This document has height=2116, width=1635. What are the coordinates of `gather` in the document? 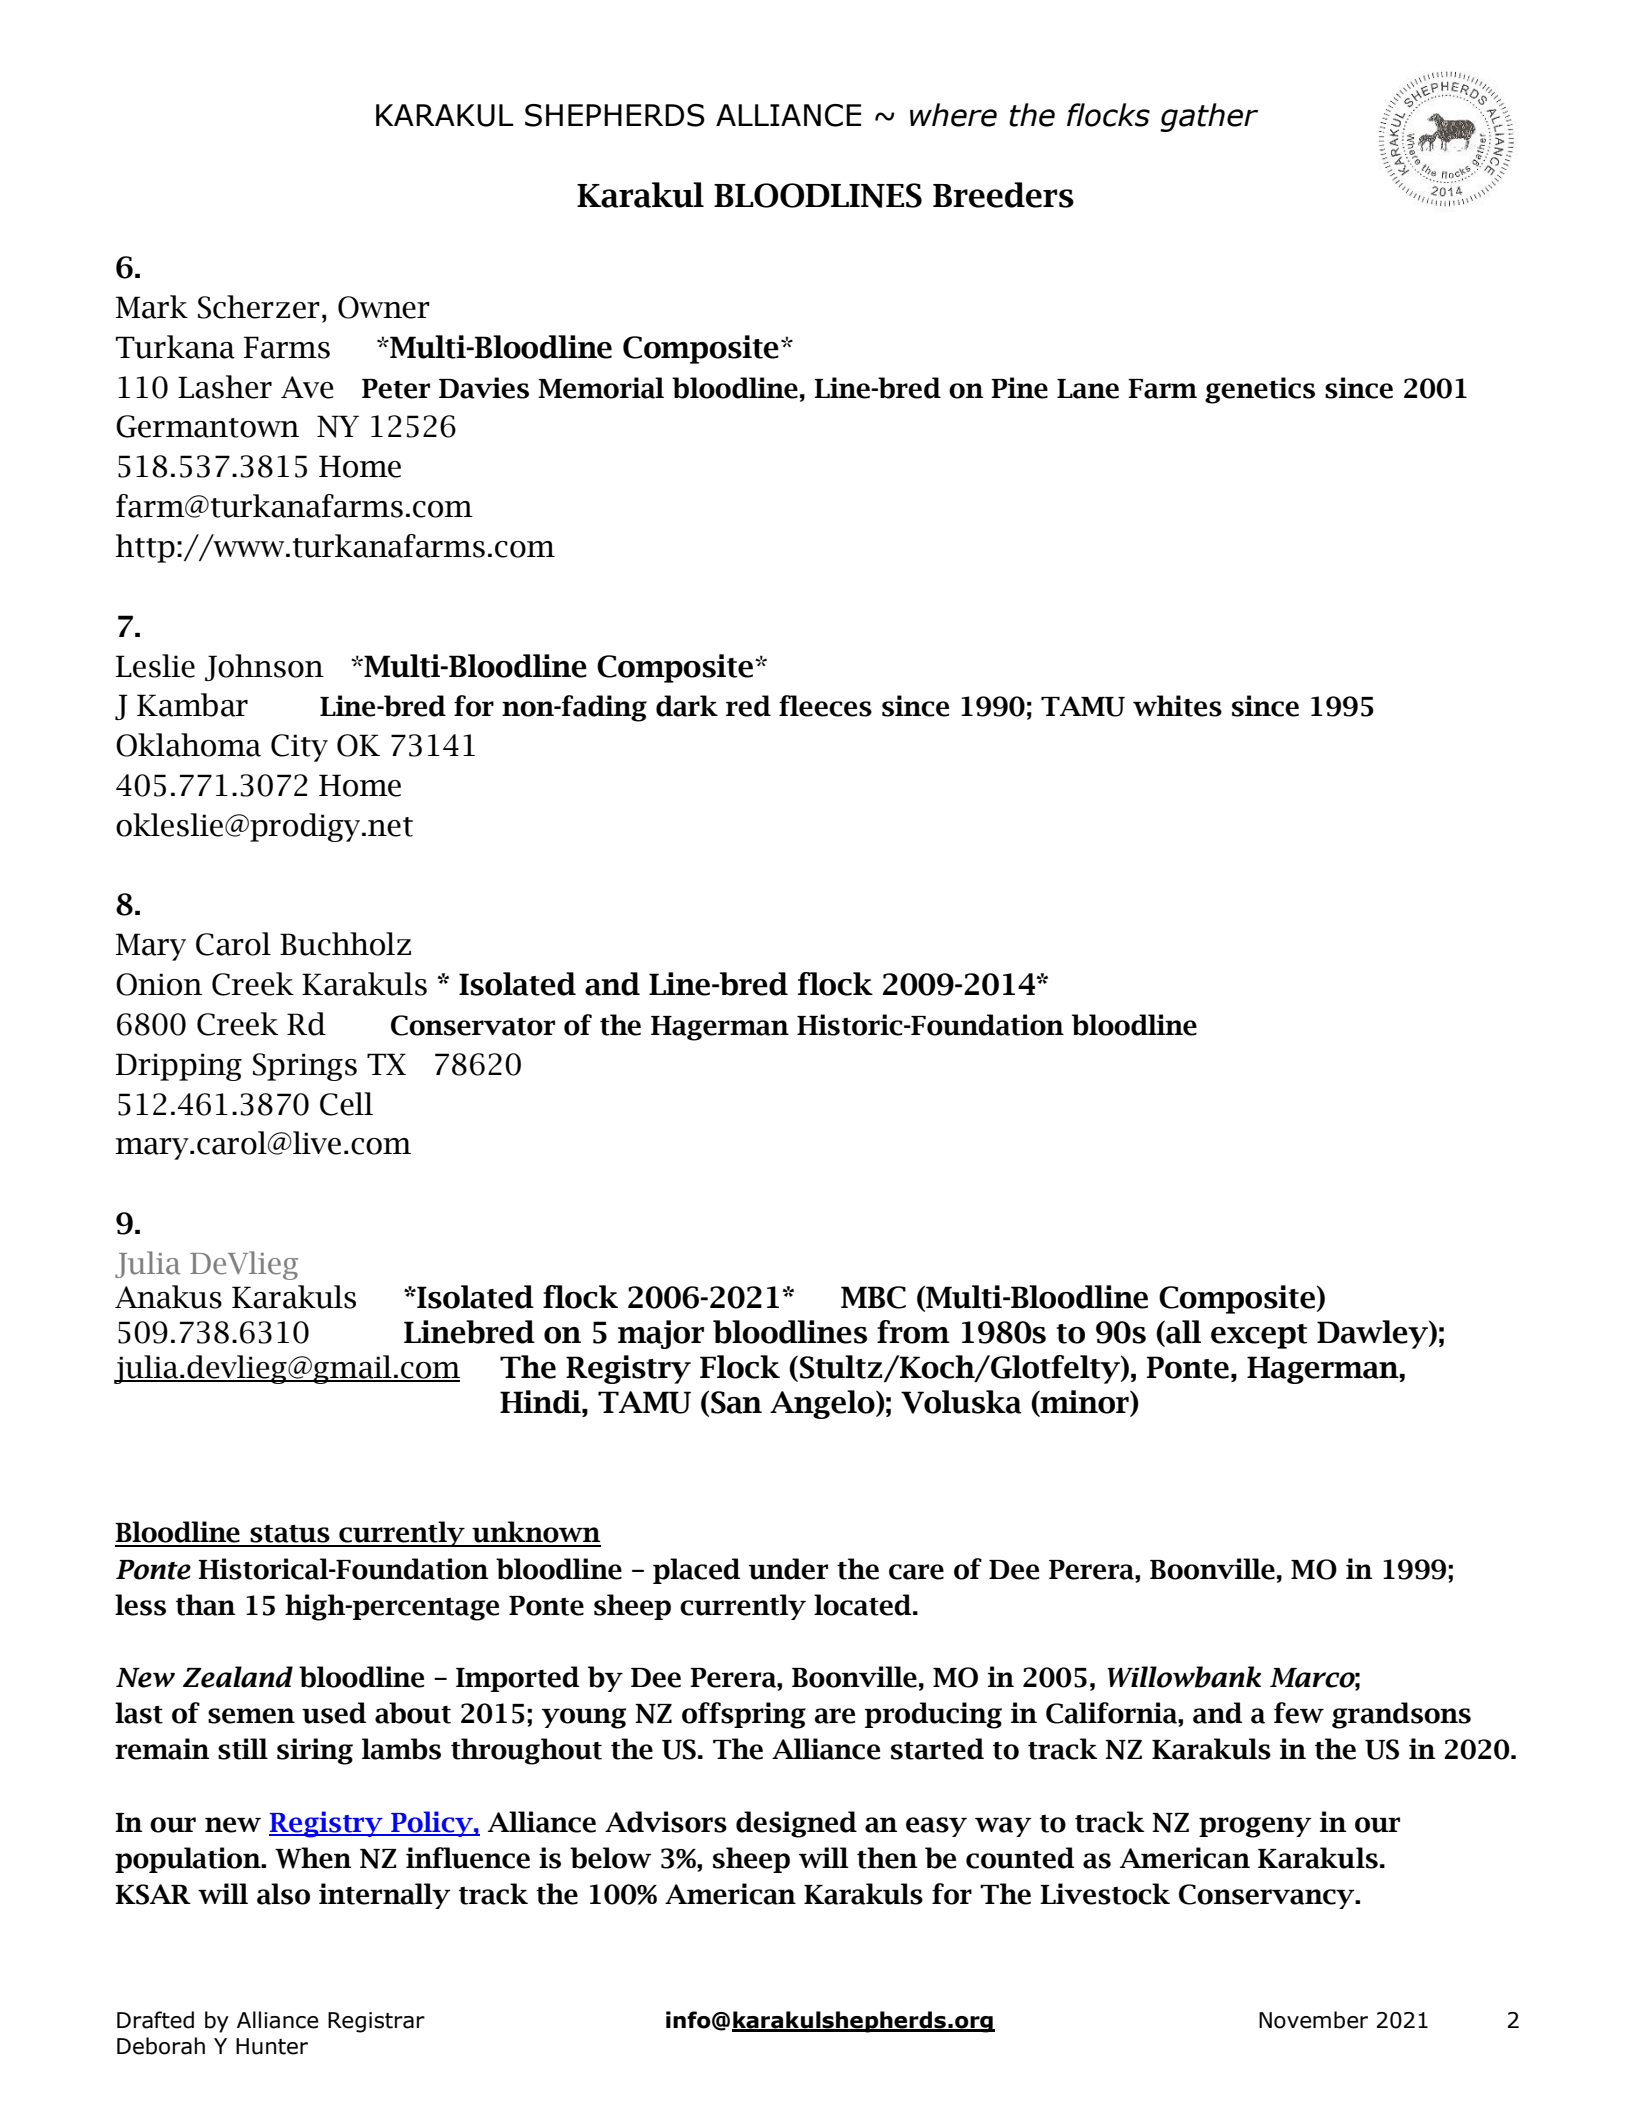 It's located at (1209, 117).
